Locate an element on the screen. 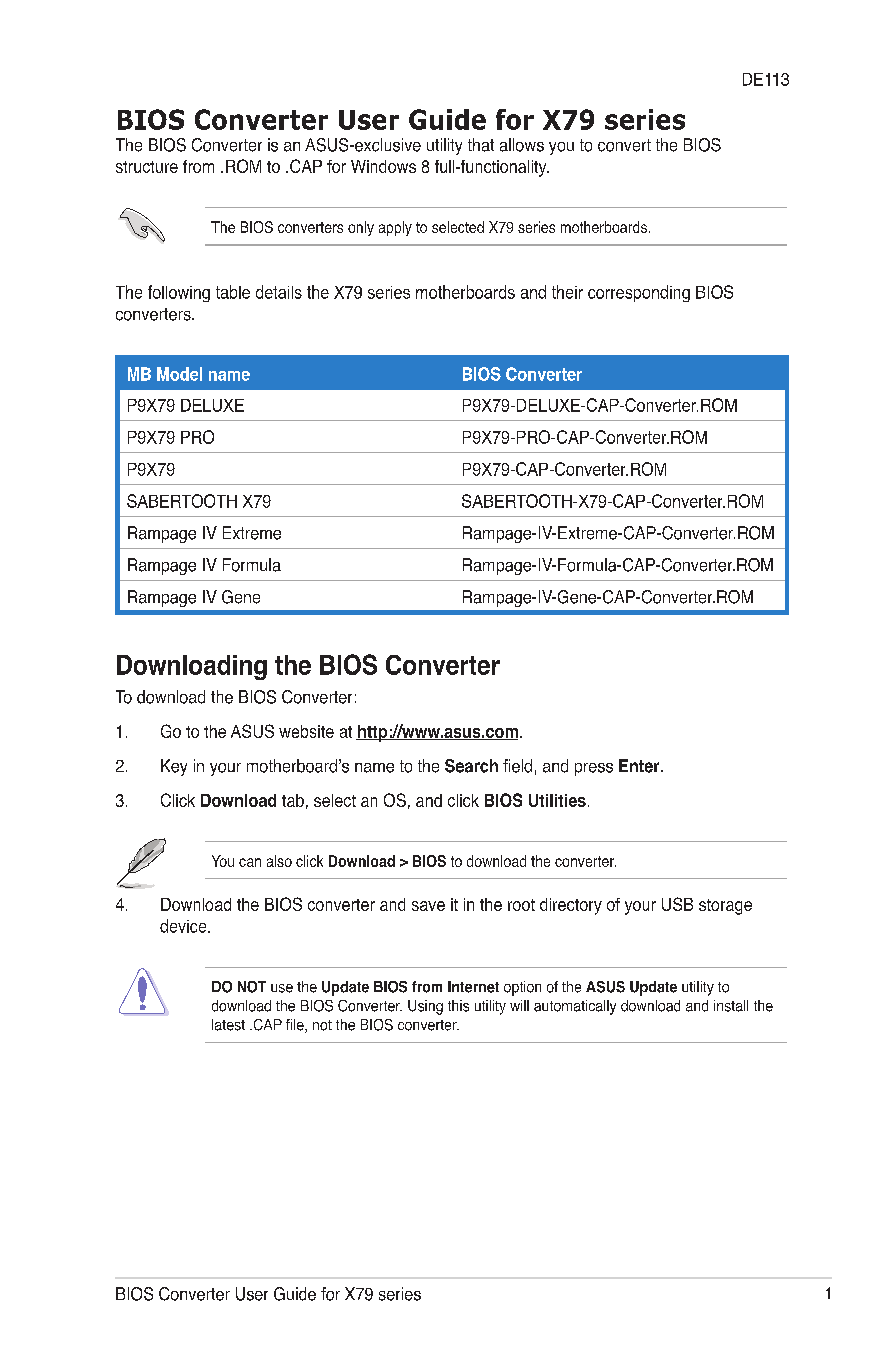  allows is located at coordinates (522, 145).
